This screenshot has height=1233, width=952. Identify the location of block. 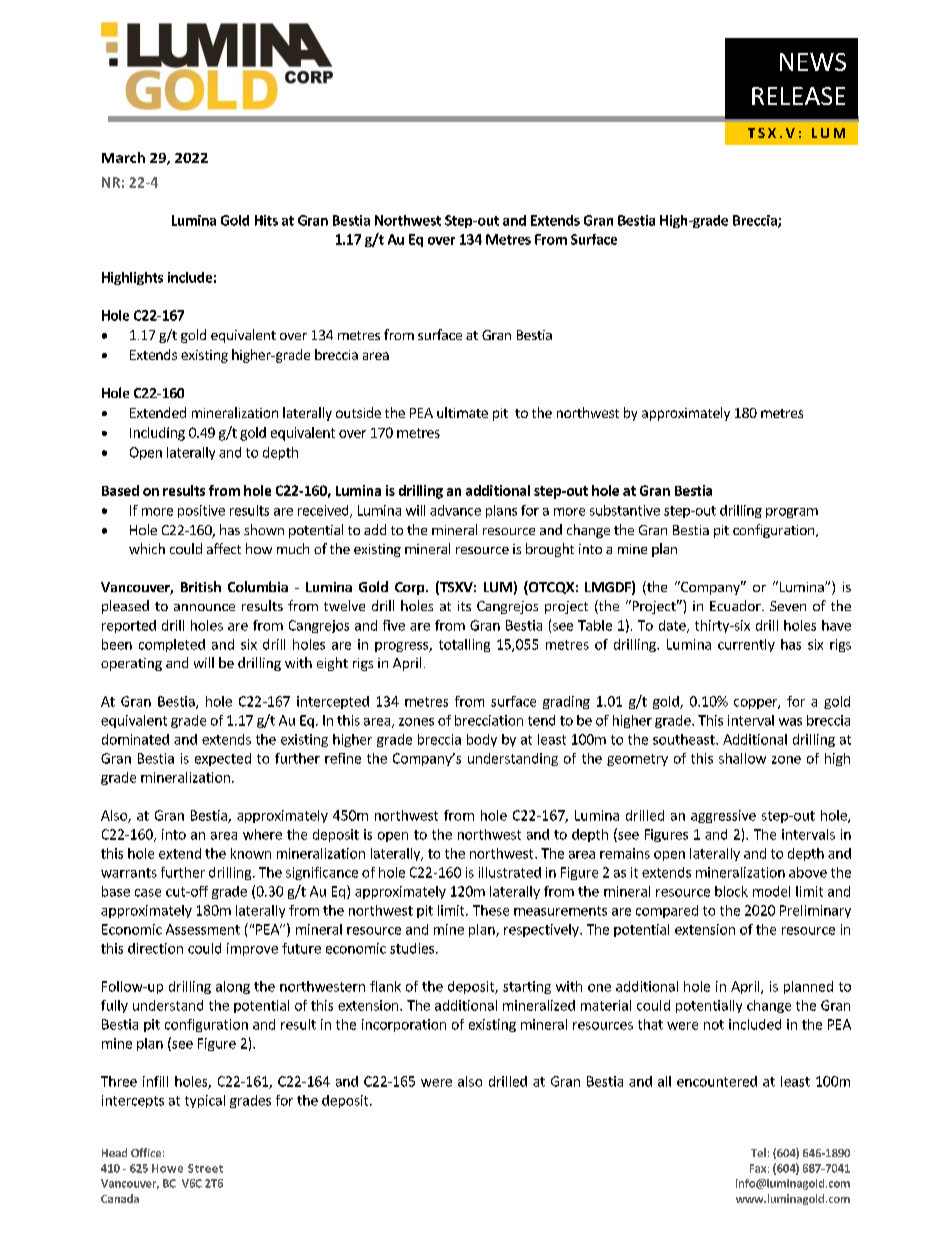
(731, 891).
